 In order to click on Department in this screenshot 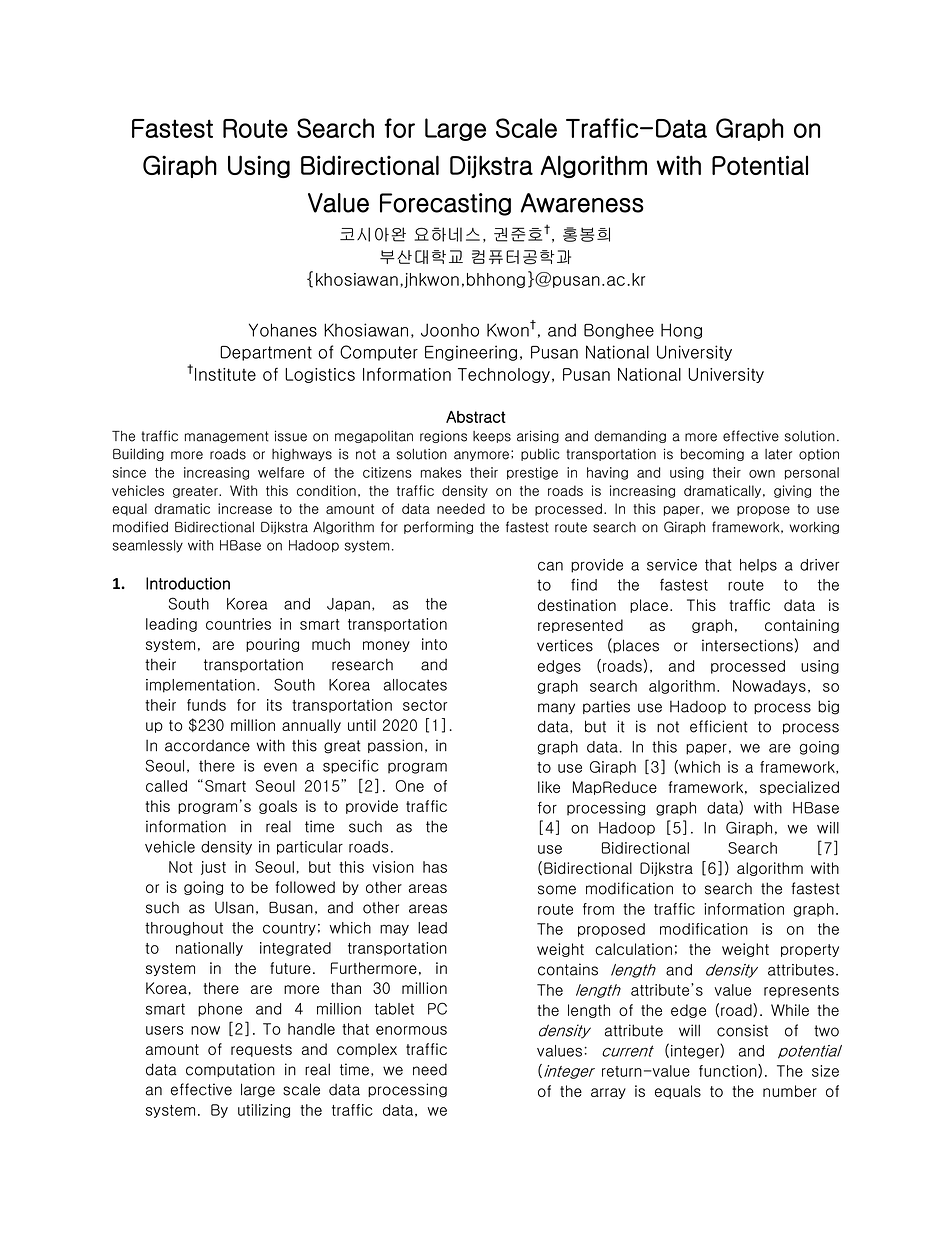, I will do `click(266, 353)`.
